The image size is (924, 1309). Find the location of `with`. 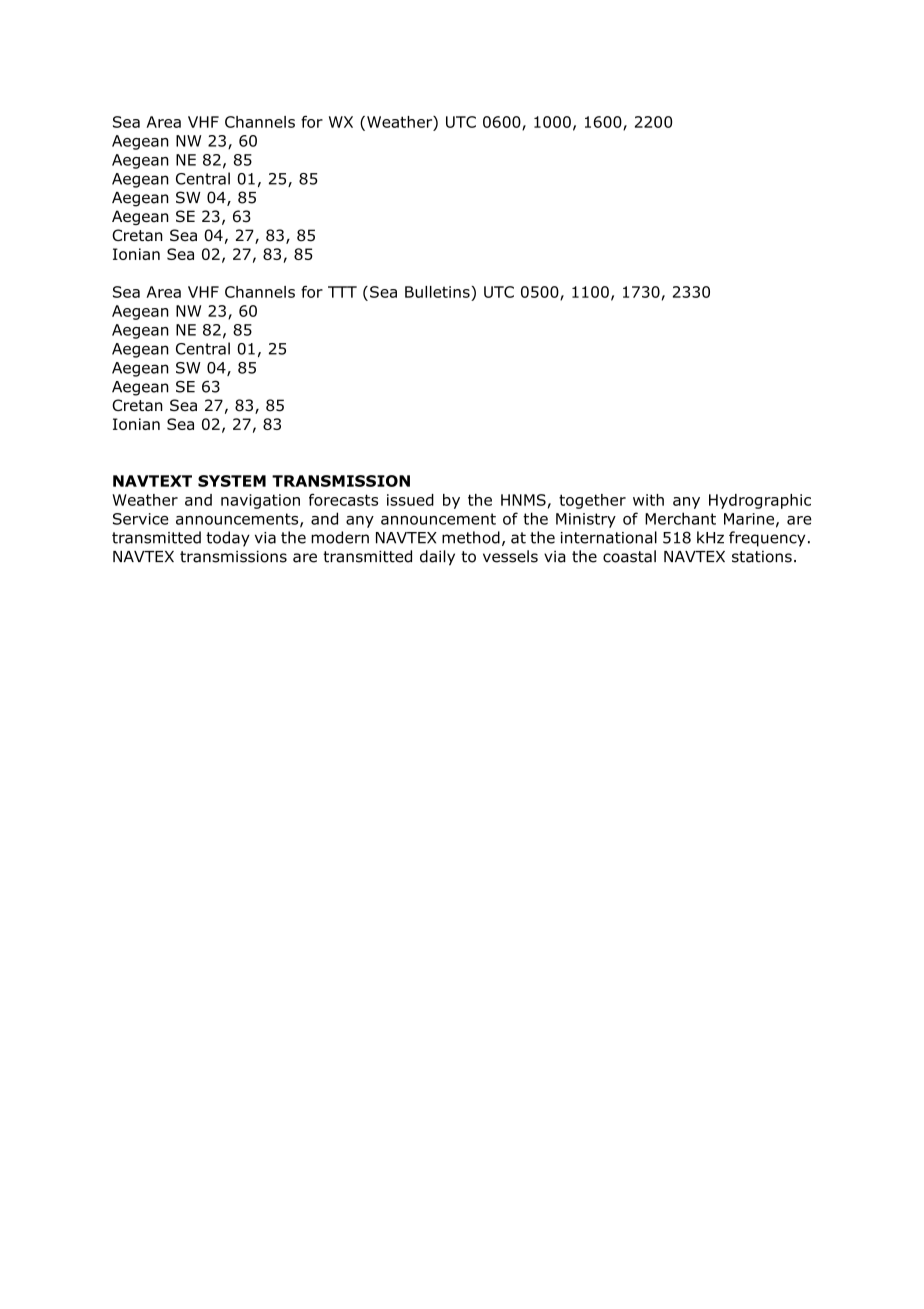

with is located at coordinates (648, 500).
